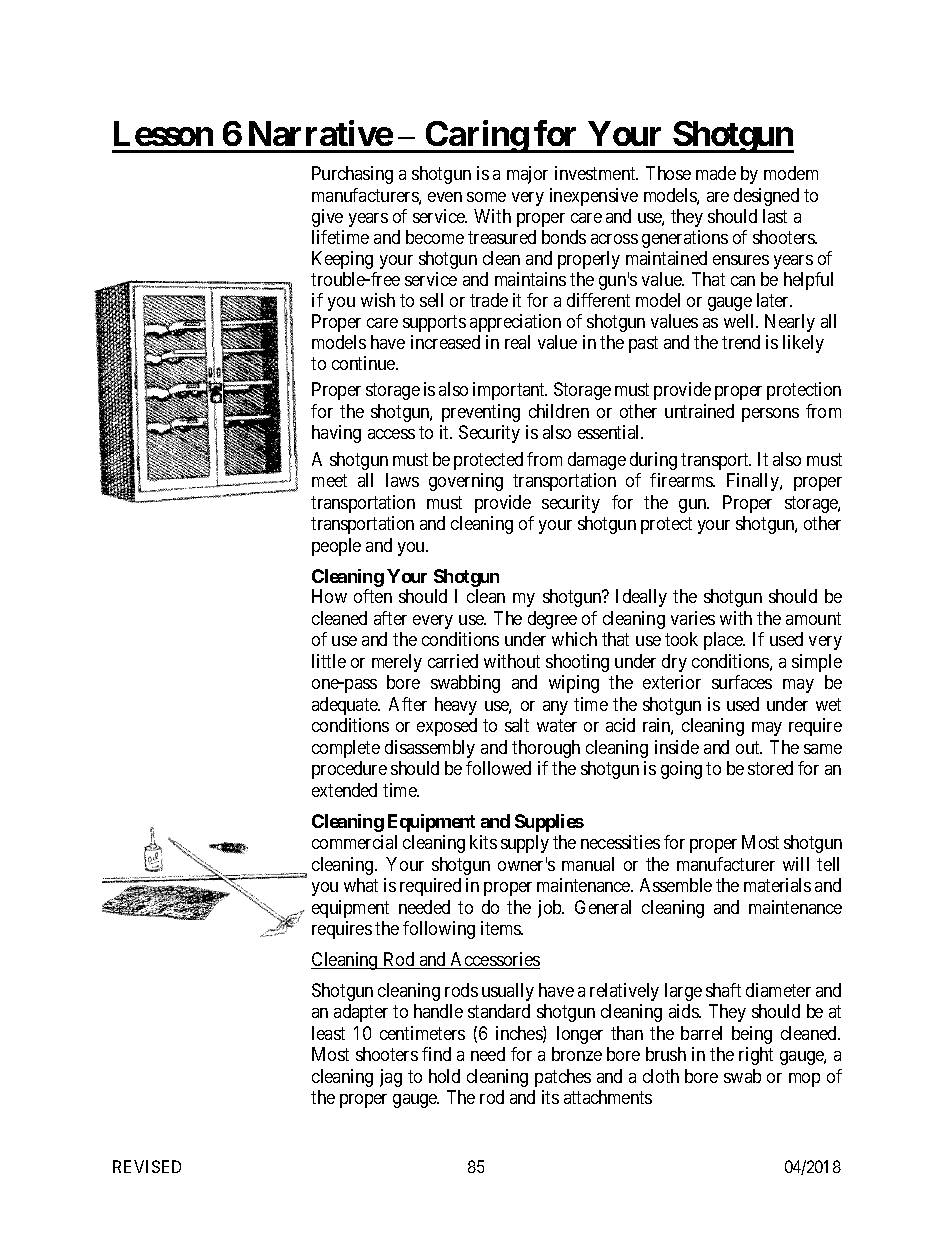 The image size is (952, 1233). I want to click on firearms, so click(682, 480).
